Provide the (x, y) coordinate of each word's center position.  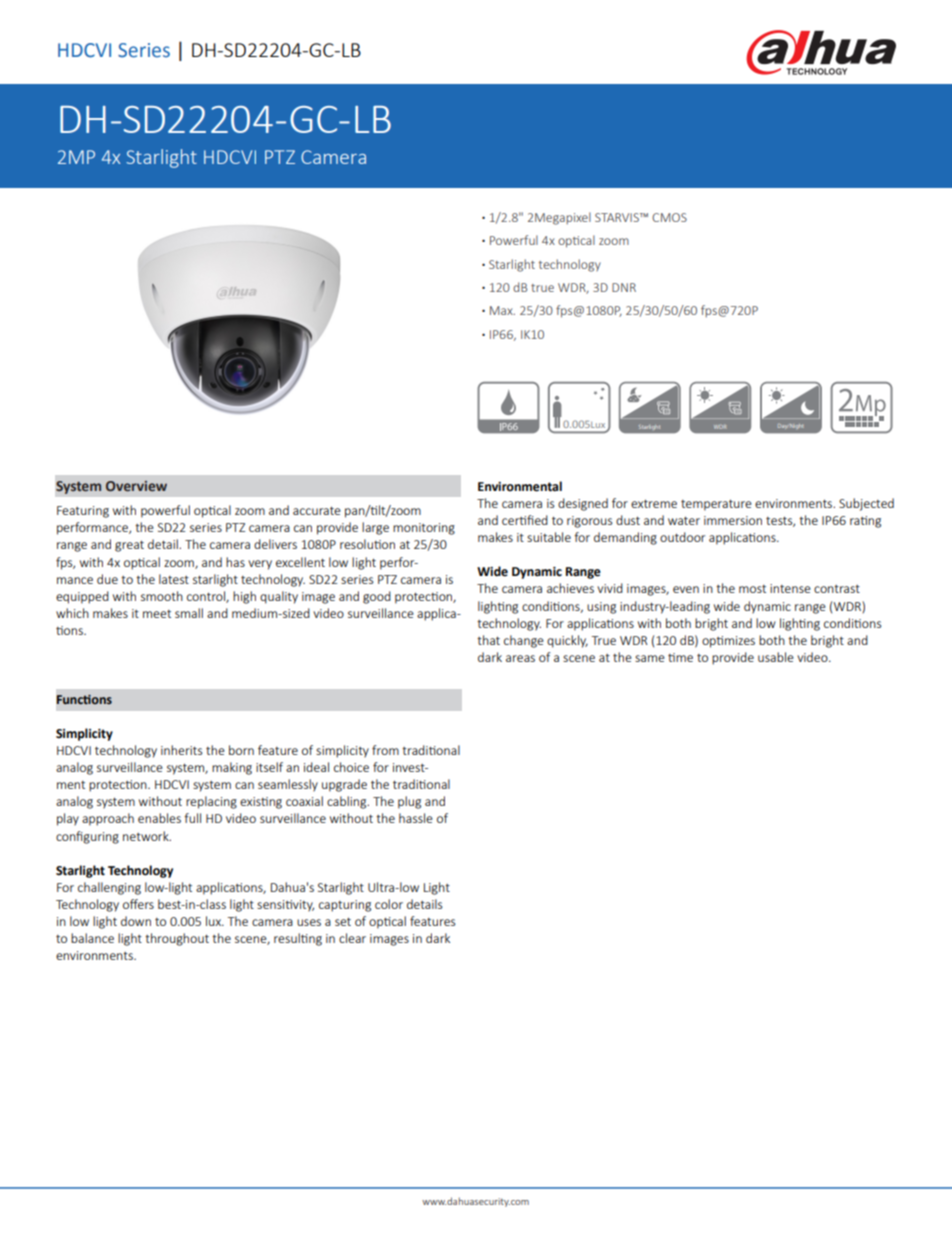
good (377, 597)
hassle (416, 818)
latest (174, 579)
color (389, 904)
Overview (136, 486)
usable (776, 657)
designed (583, 504)
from (385, 750)
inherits (181, 750)
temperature (716, 505)
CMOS (669, 217)
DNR (624, 287)
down (136, 921)
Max (502, 310)
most (752, 589)
